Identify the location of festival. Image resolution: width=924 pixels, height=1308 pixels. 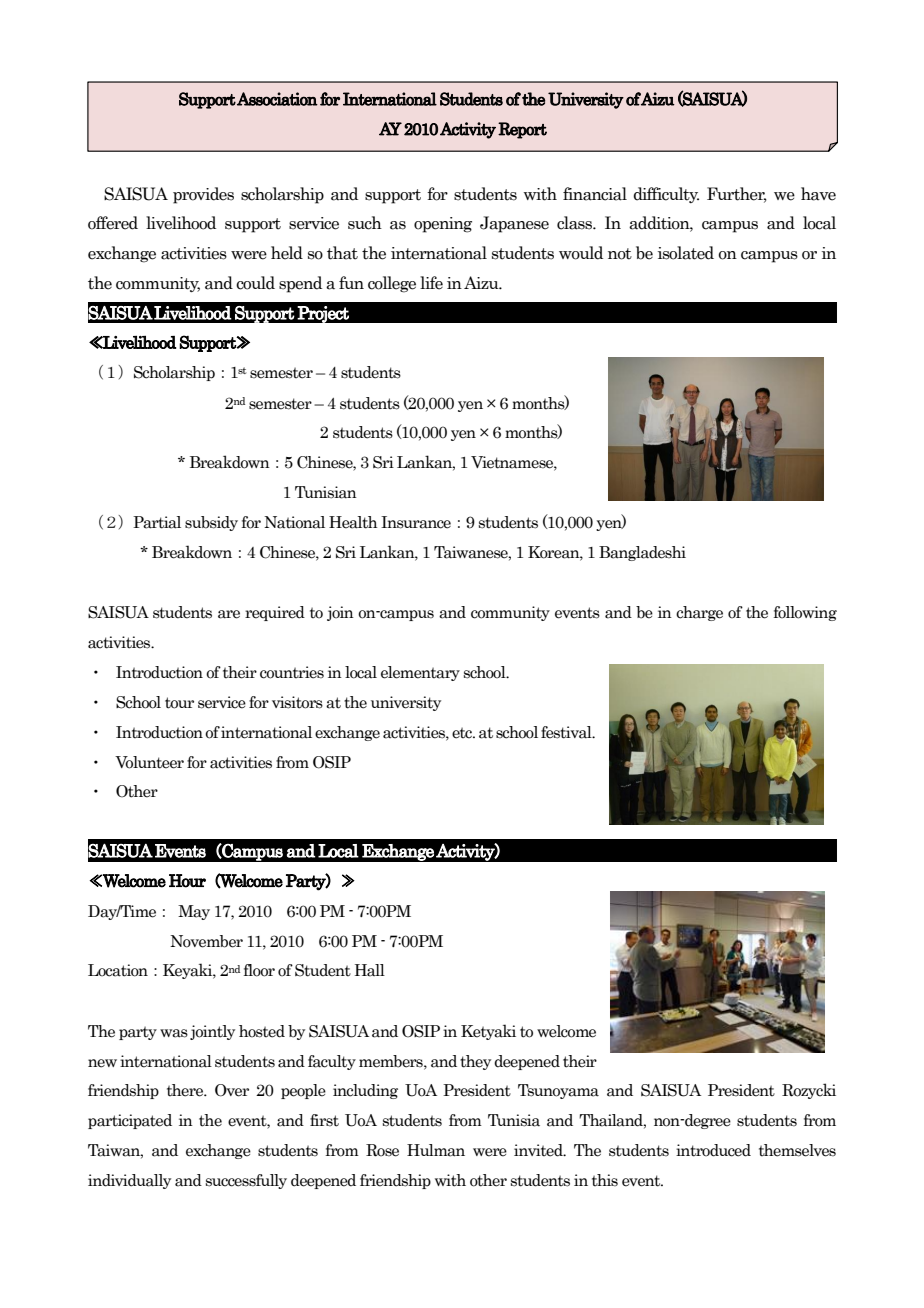
(567, 732).
